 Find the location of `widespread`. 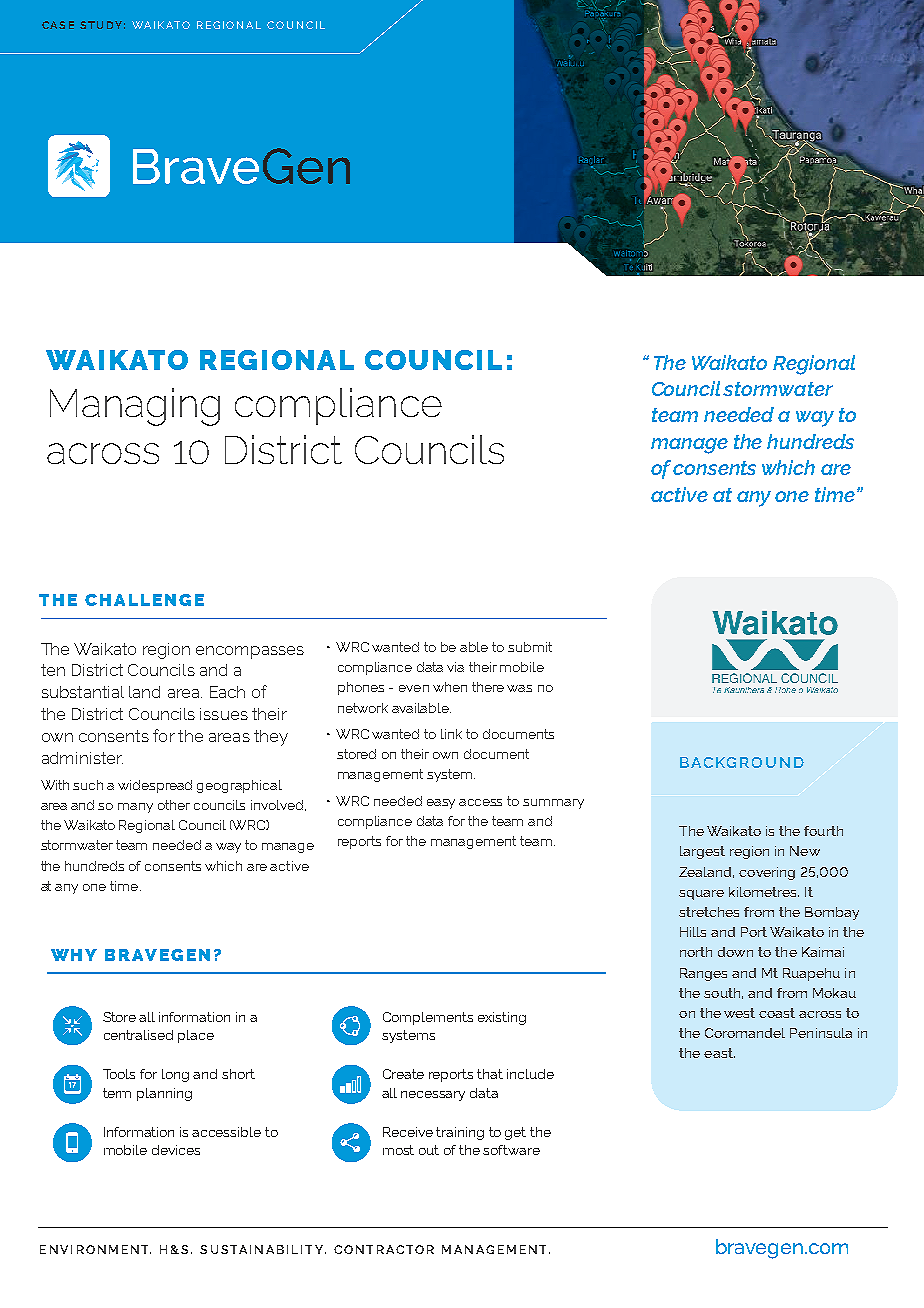

widespread is located at coordinates (155, 786).
